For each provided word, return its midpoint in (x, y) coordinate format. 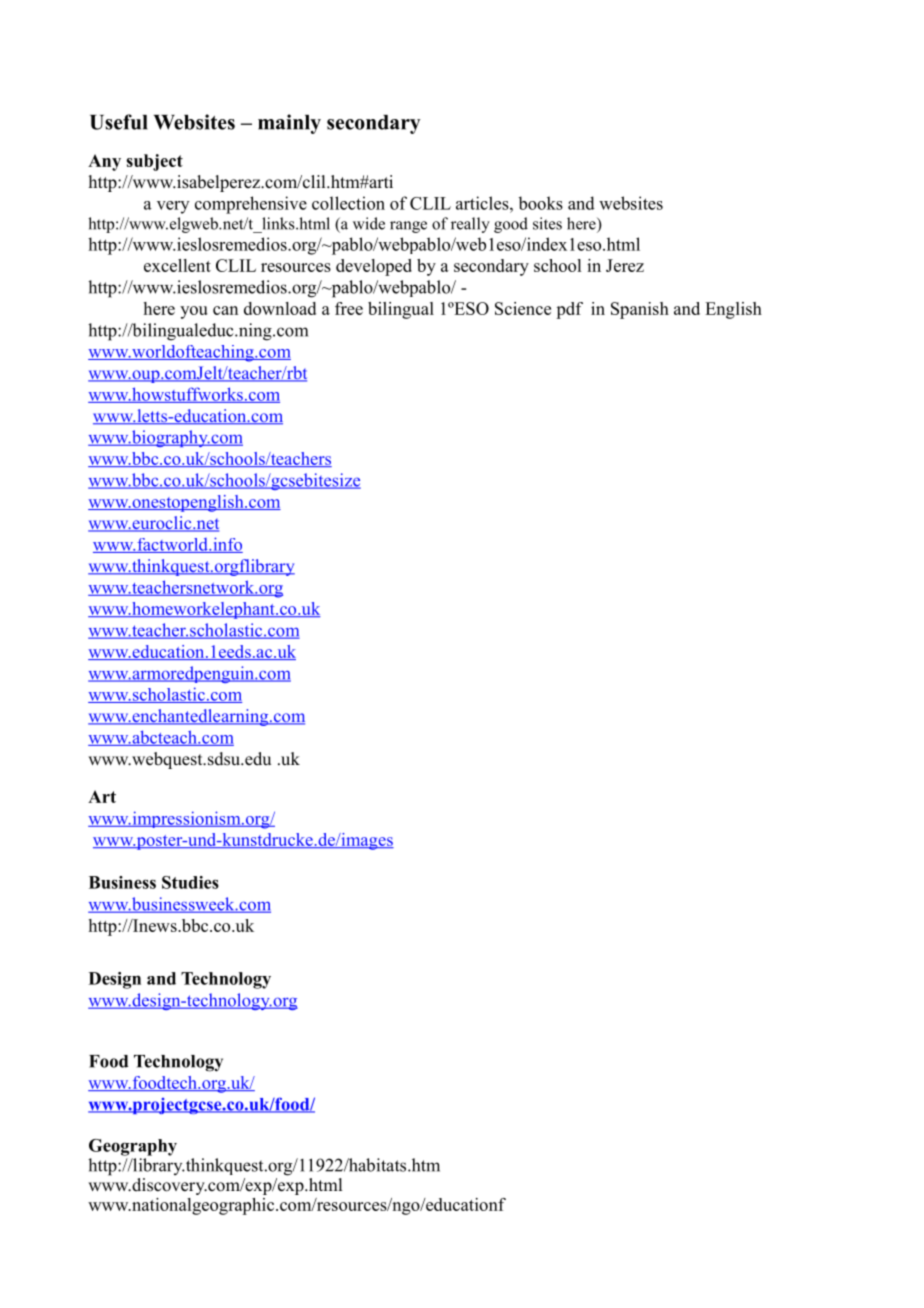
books (540, 203)
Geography (133, 1147)
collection (348, 203)
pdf (569, 310)
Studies (190, 882)
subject (154, 162)
